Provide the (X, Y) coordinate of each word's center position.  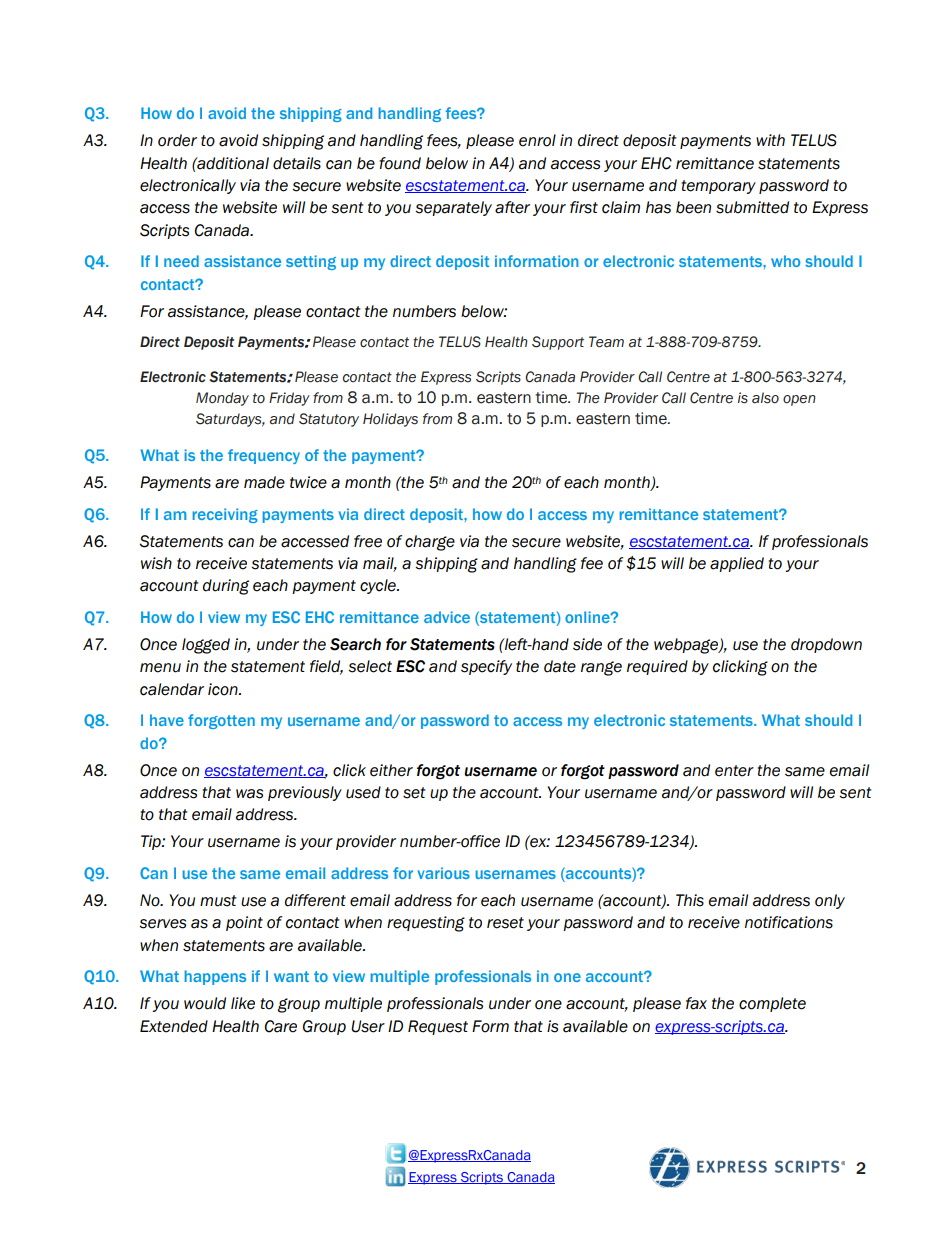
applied (737, 564)
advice (447, 617)
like (243, 1003)
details (297, 163)
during (226, 587)
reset (505, 923)
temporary (718, 187)
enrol (537, 140)
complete (772, 1004)
